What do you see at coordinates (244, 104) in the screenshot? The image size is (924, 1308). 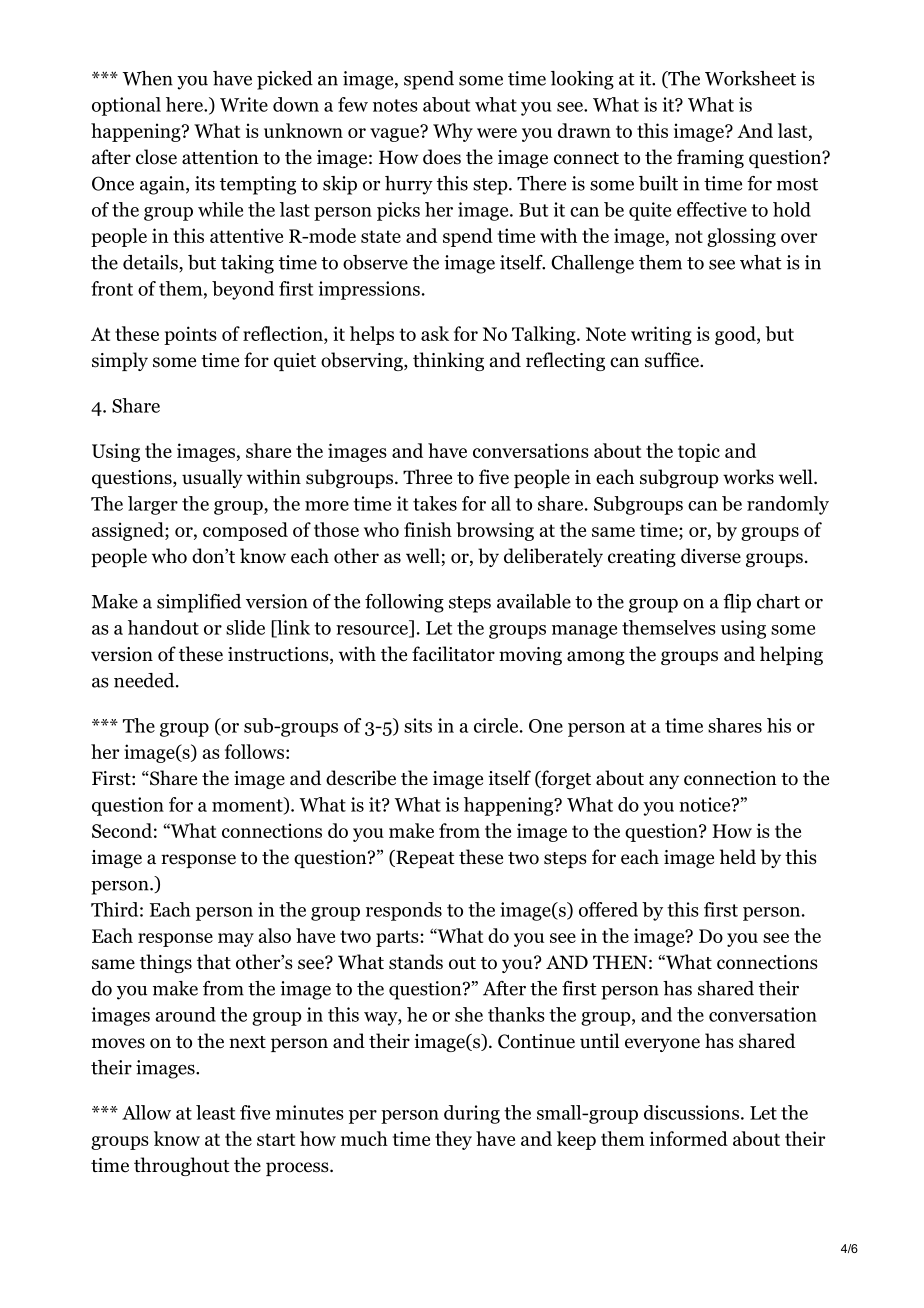 I see `Write` at bounding box center [244, 104].
